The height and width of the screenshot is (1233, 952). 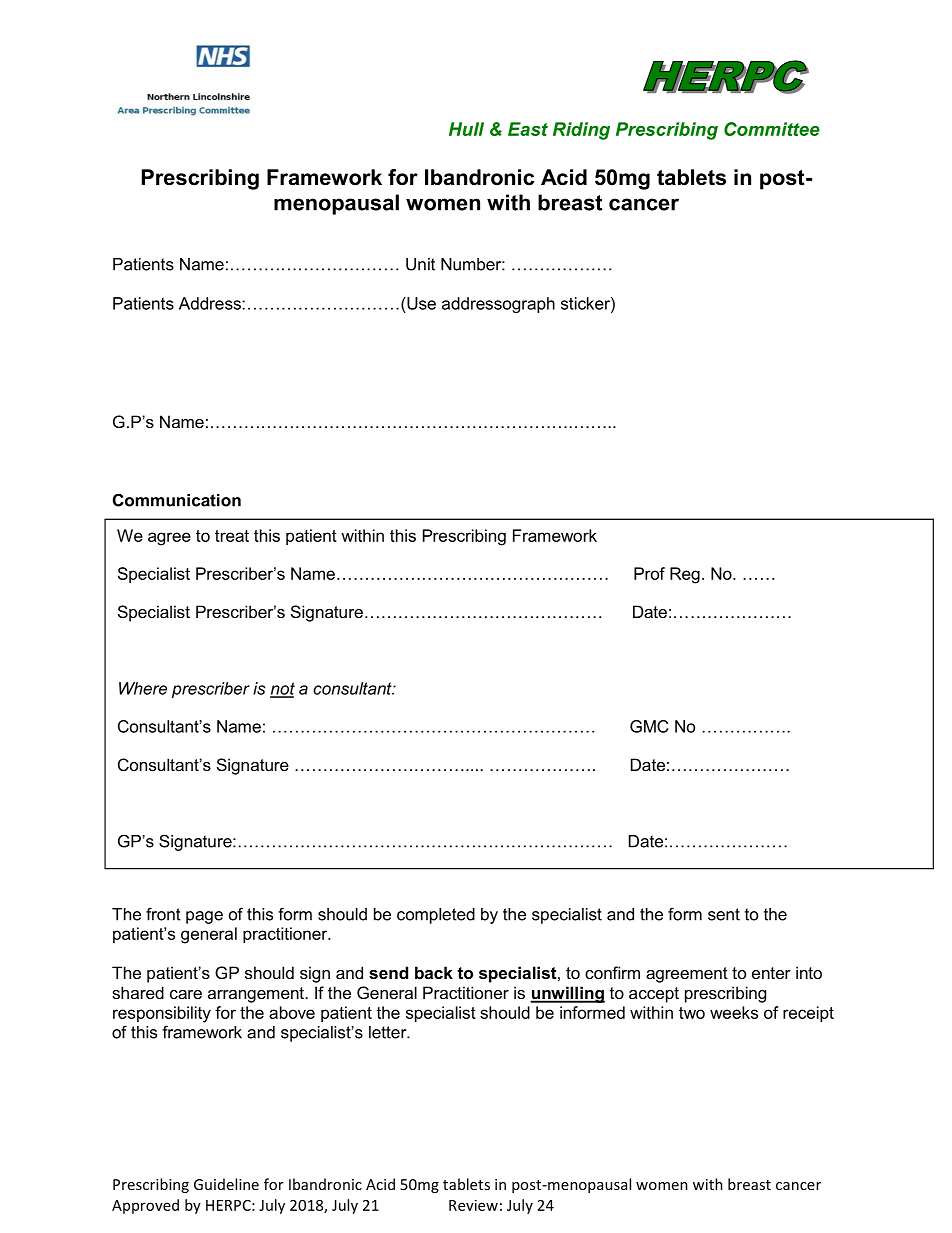 What do you see at coordinates (466, 129) in the screenshot?
I see `Hull` at bounding box center [466, 129].
